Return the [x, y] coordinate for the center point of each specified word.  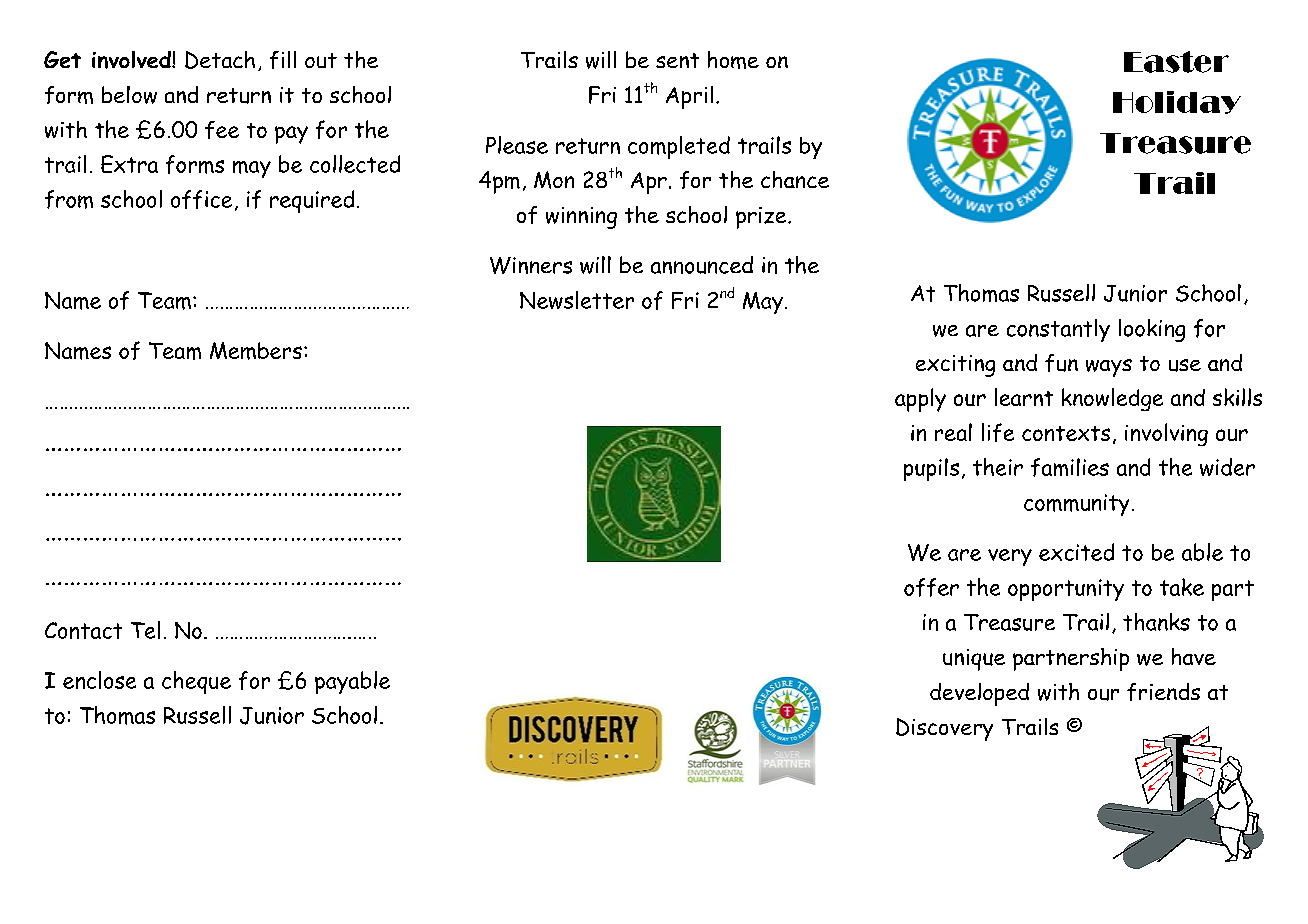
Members [256, 351]
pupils [931, 469]
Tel [145, 630]
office [201, 199]
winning [581, 218]
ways [1109, 368]
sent [677, 60]
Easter [1176, 62]
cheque [196, 682]
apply [920, 400]
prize [762, 218]
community [1076, 505]
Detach [220, 60]
